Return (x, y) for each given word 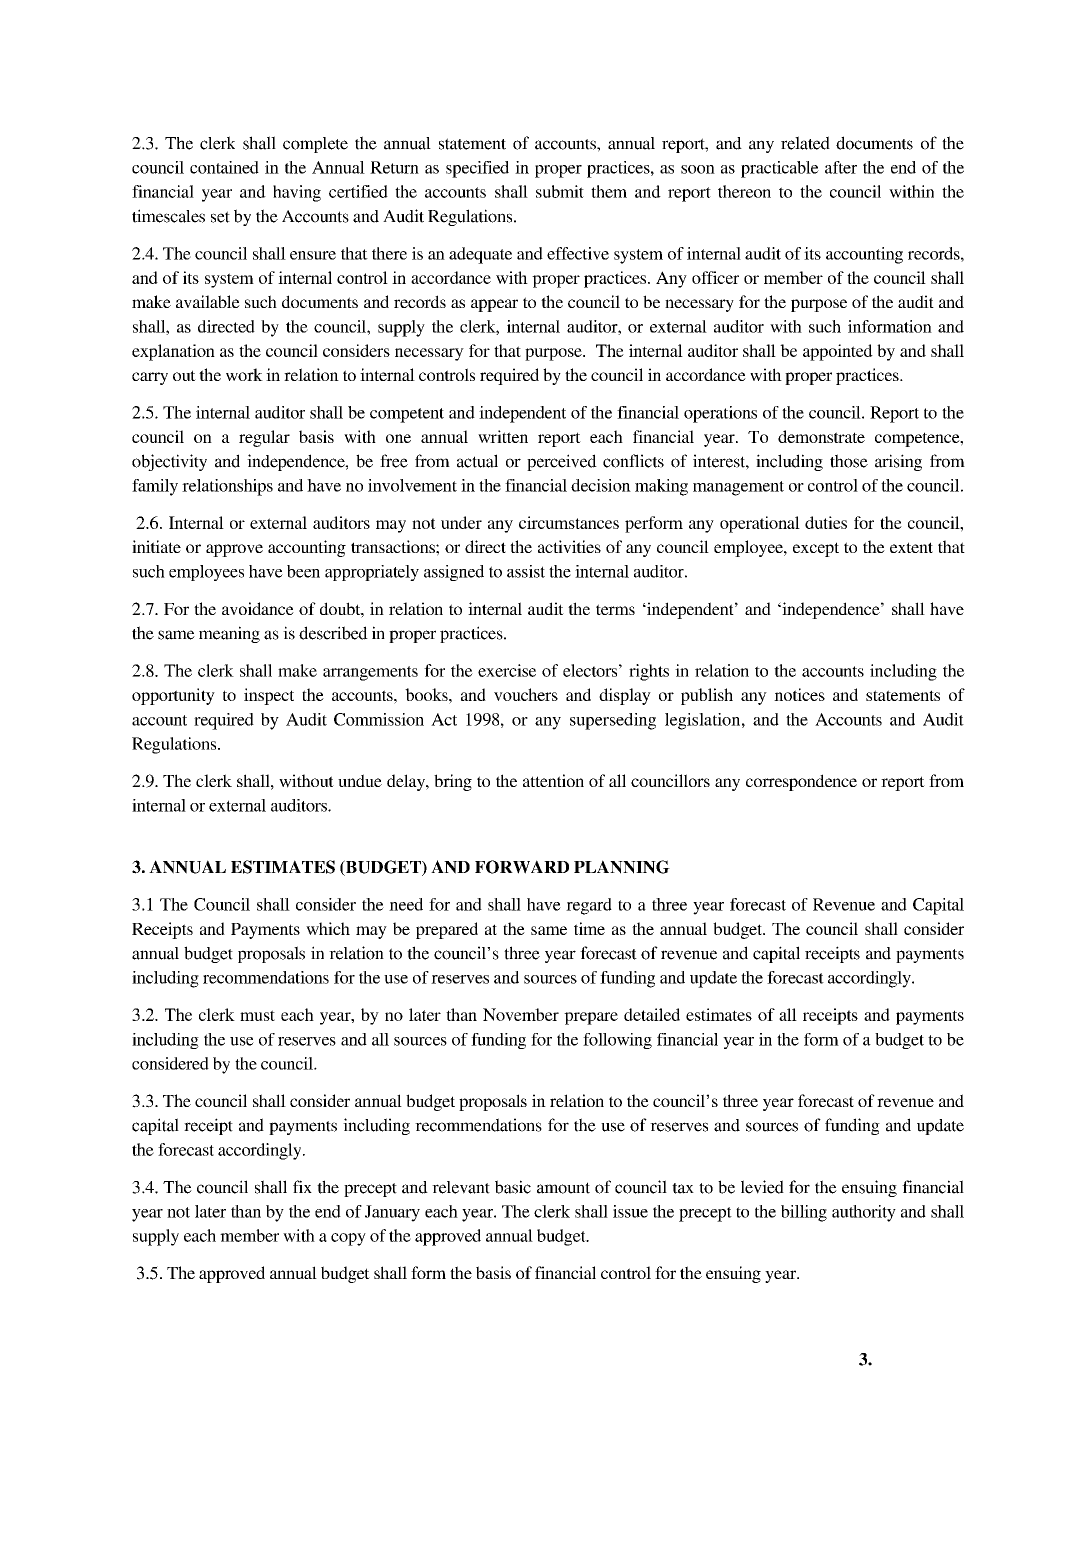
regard (589, 906)
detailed (652, 1014)
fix (302, 1186)
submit (560, 191)
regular (264, 438)
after (841, 167)
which (328, 928)
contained (224, 167)
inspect (269, 696)
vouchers (526, 694)
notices (799, 694)
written (503, 436)
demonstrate (821, 436)
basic (513, 1187)
